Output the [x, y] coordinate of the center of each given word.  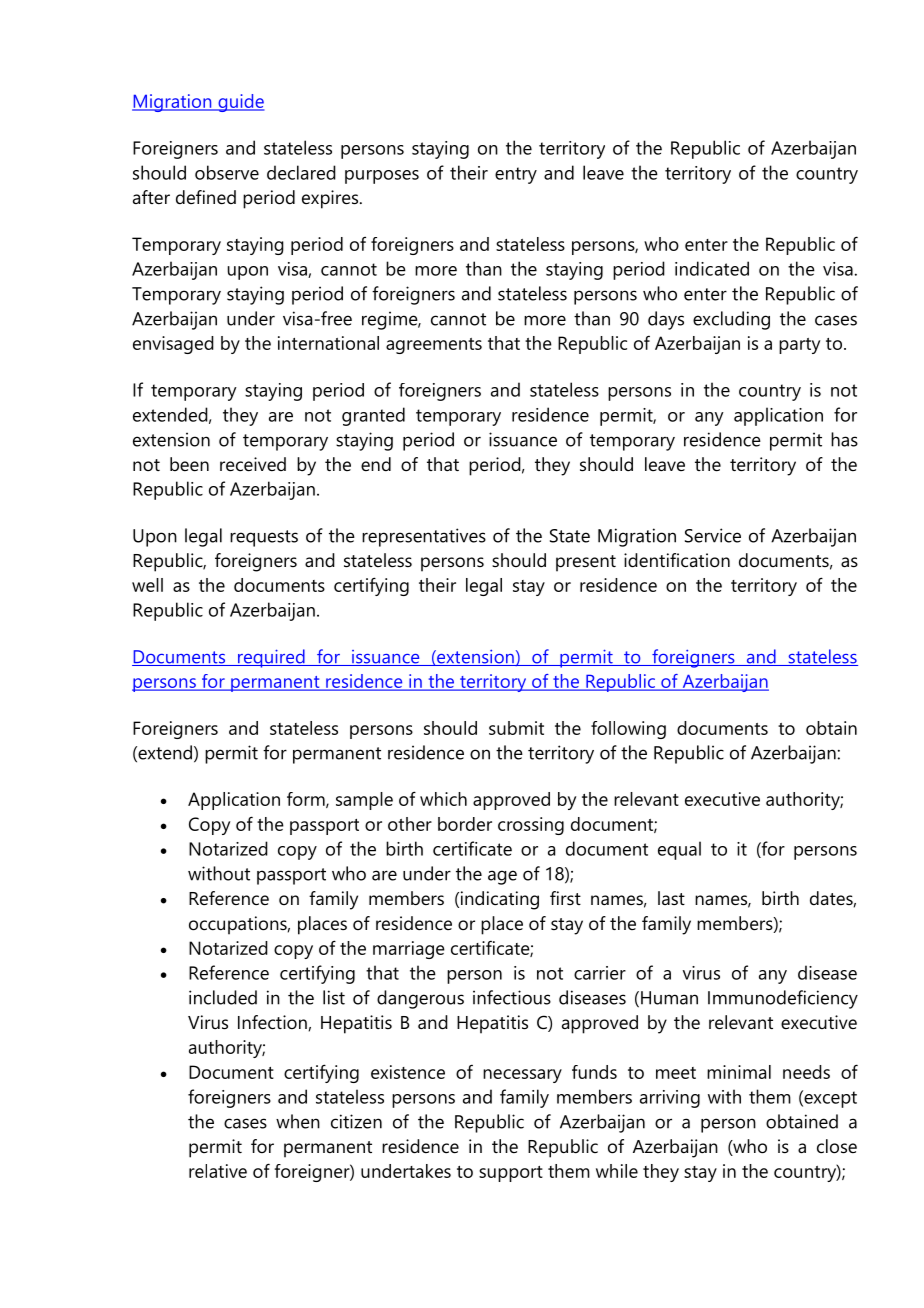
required [271, 658]
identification [677, 560]
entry [516, 175]
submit [516, 728]
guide [240, 103]
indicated [712, 268]
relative [218, 1171]
